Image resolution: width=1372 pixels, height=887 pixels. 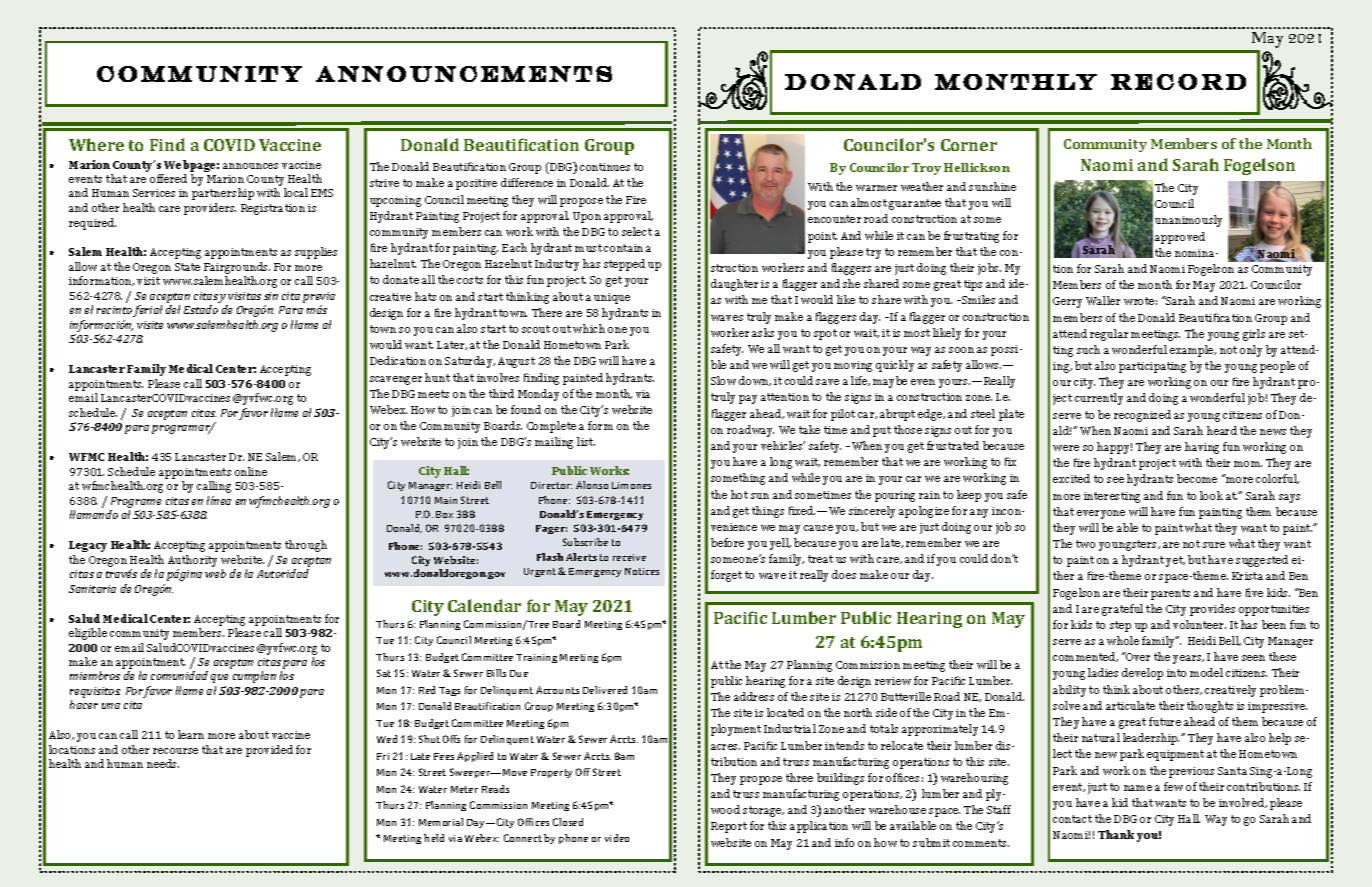 I want to click on scavenger, so click(x=396, y=380).
